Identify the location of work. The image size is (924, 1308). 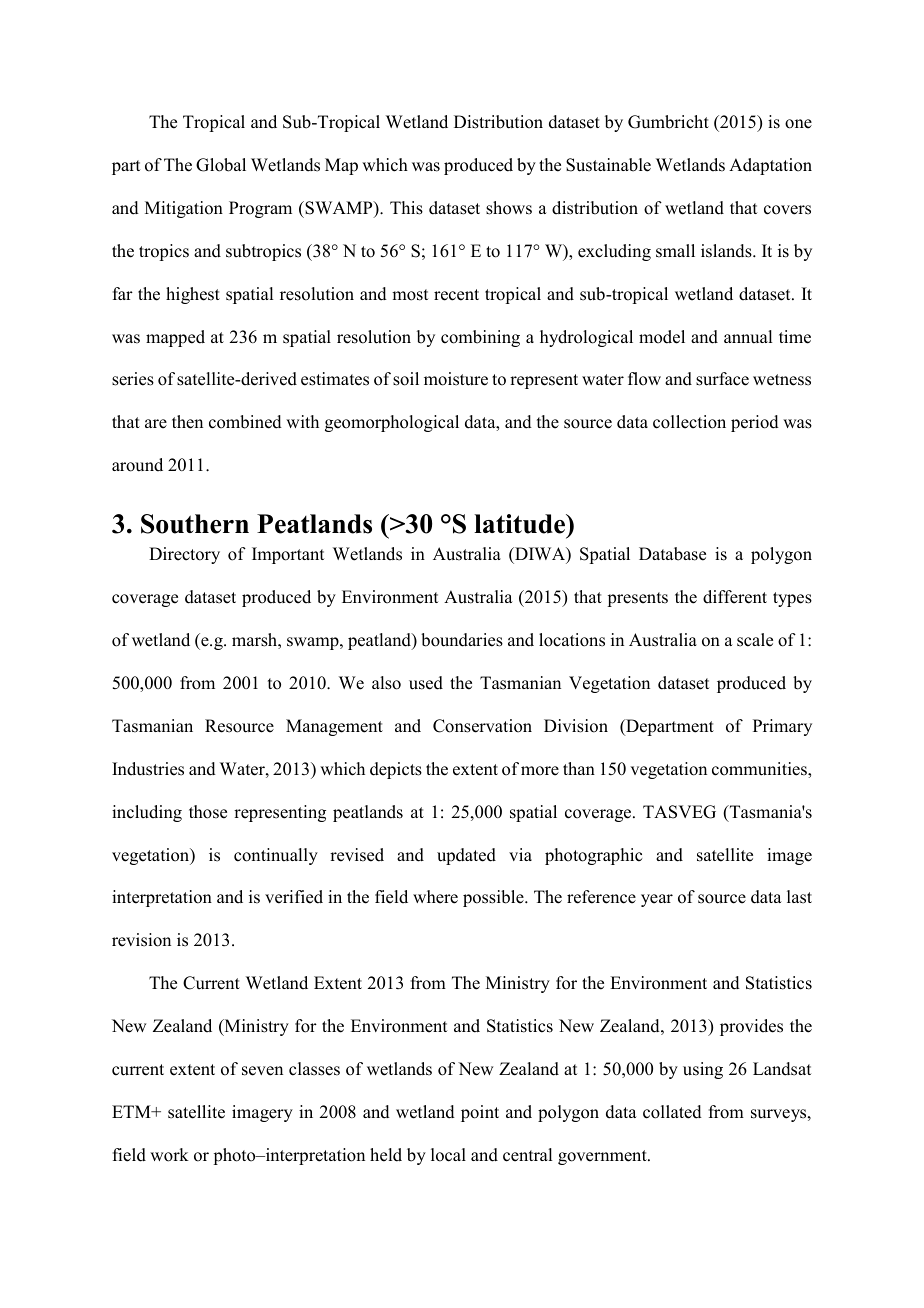
(169, 1155).
